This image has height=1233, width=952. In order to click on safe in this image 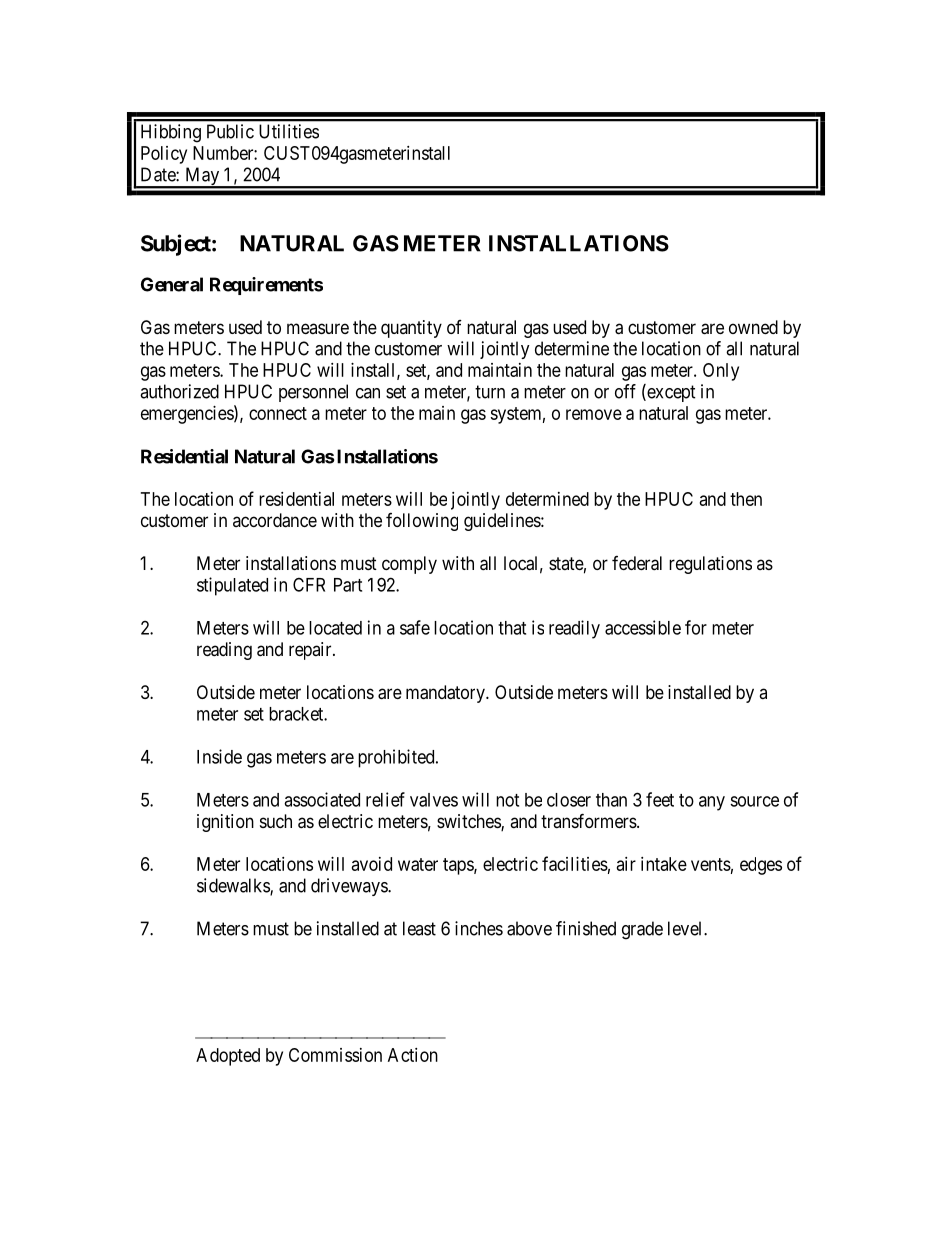, I will do `click(415, 627)`.
